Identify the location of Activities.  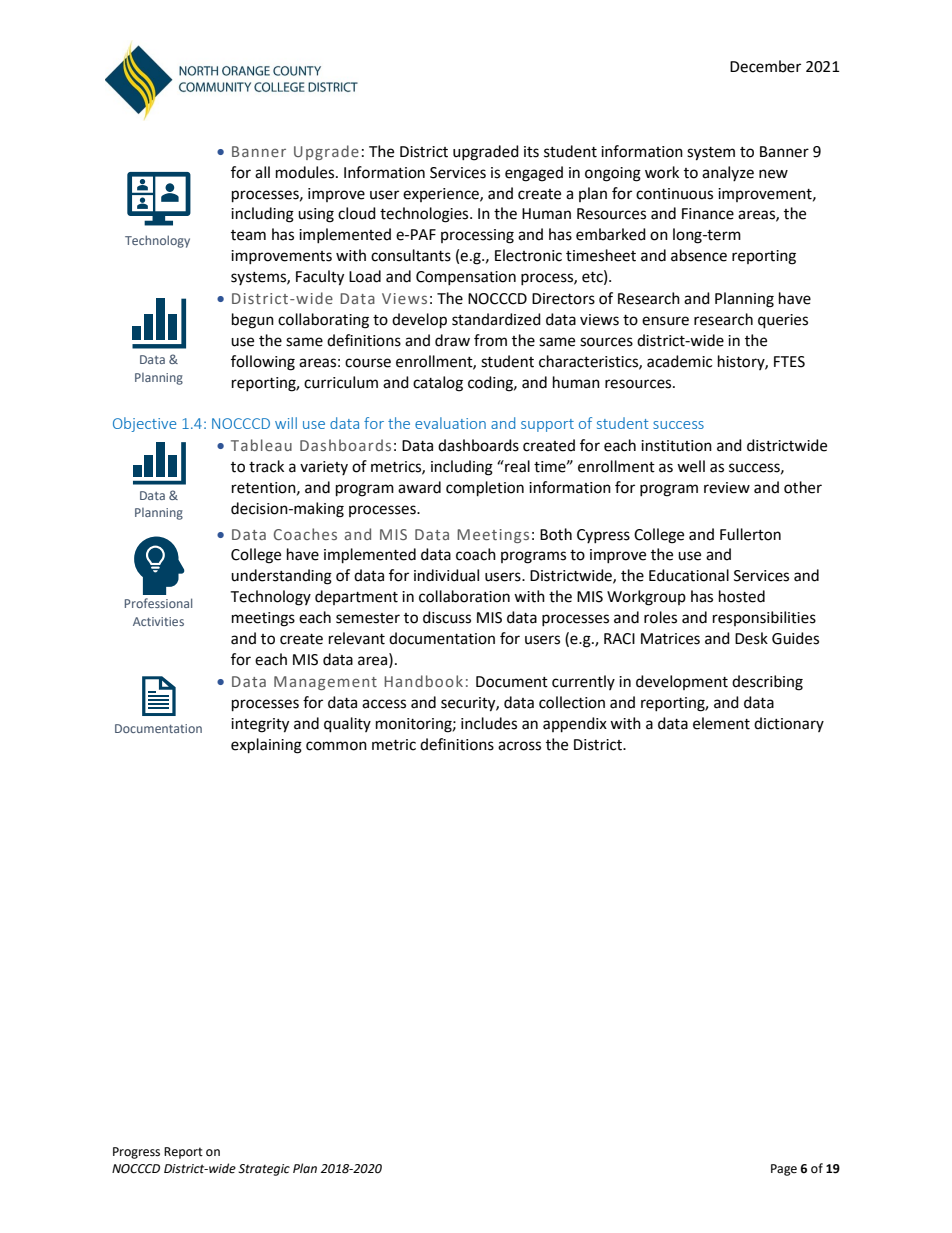
(158, 621).
